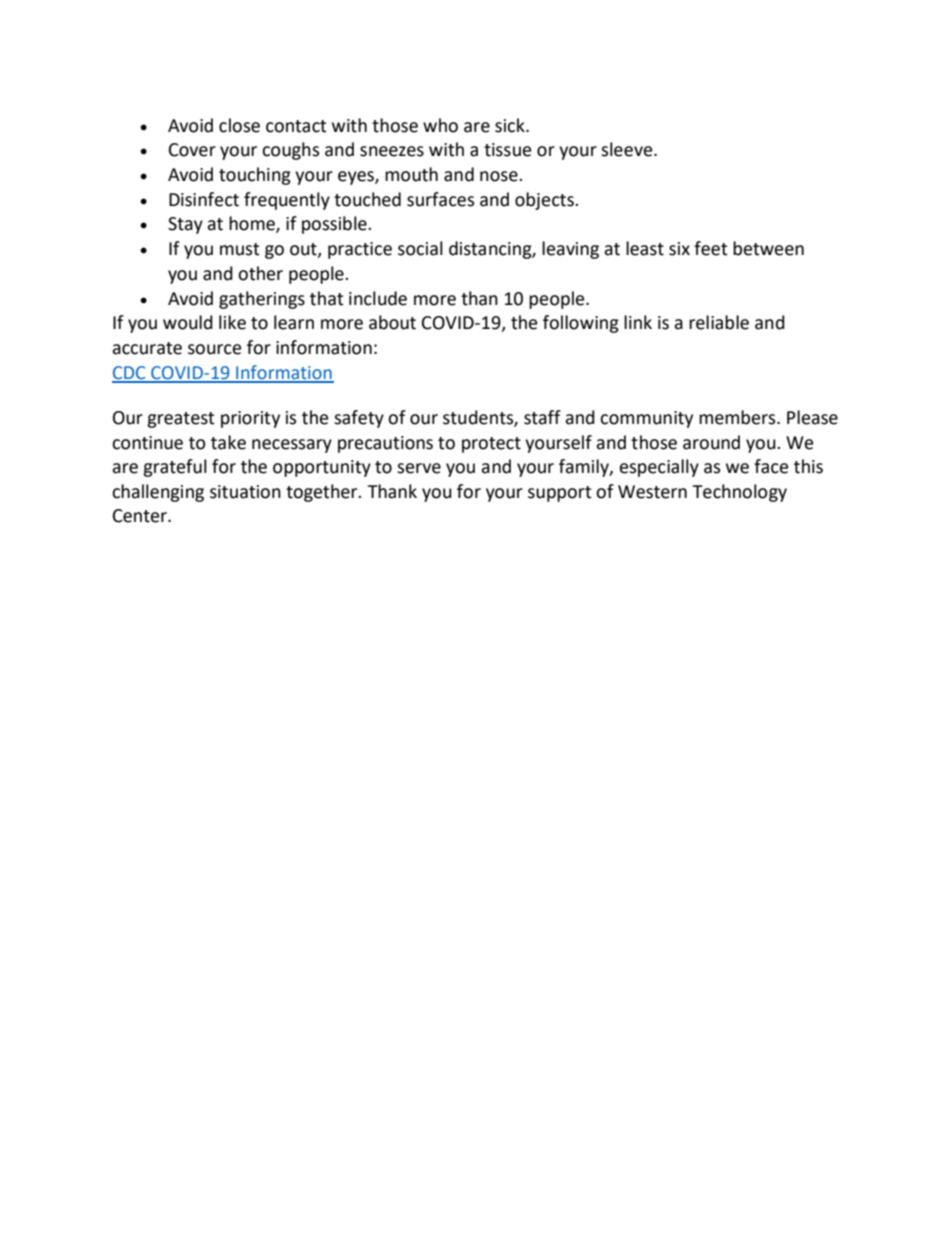  What do you see at coordinates (559, 494) in the screenshot?
I see `support` at bounding box center [559, 494].
